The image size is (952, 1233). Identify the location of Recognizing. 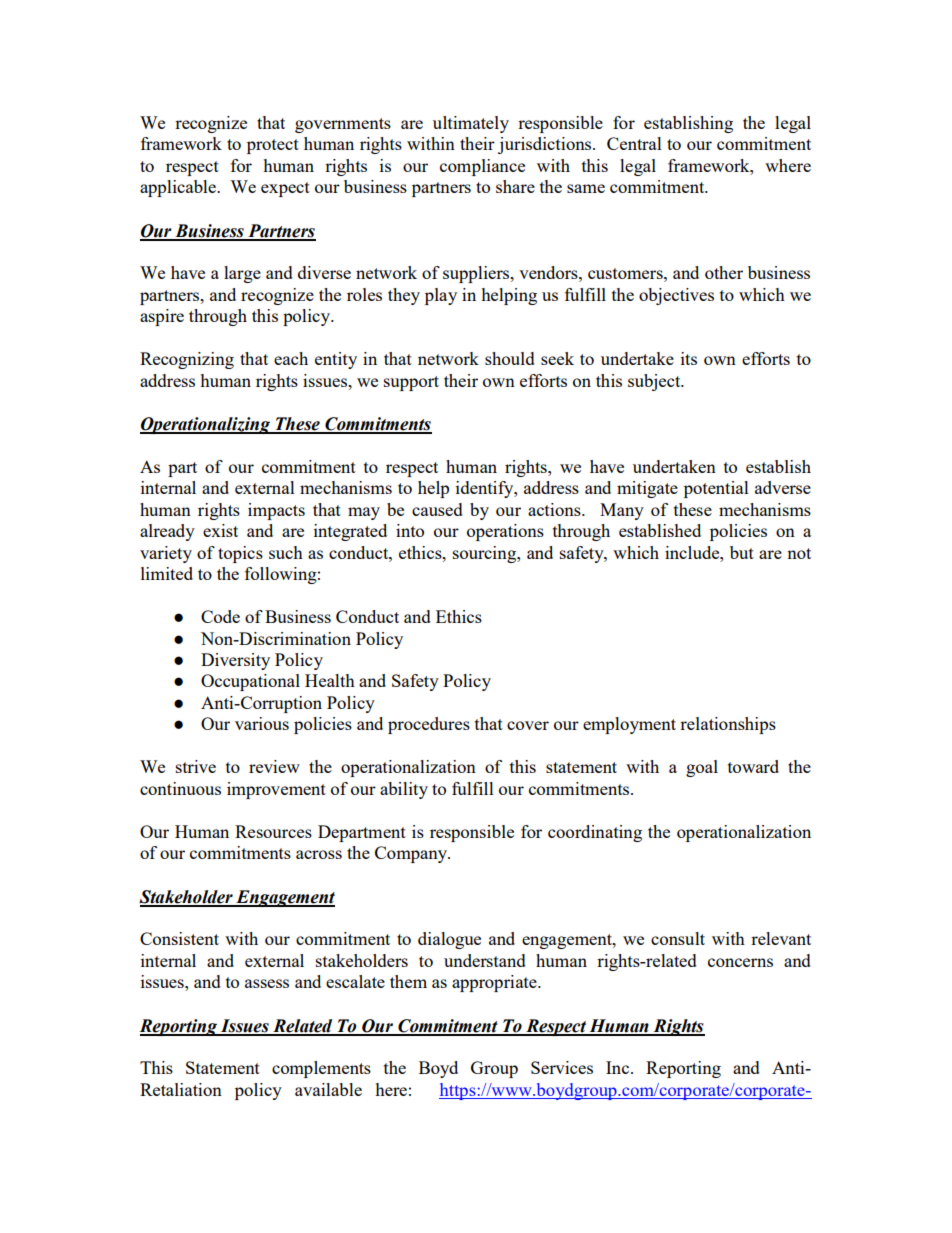
(187, 360).
